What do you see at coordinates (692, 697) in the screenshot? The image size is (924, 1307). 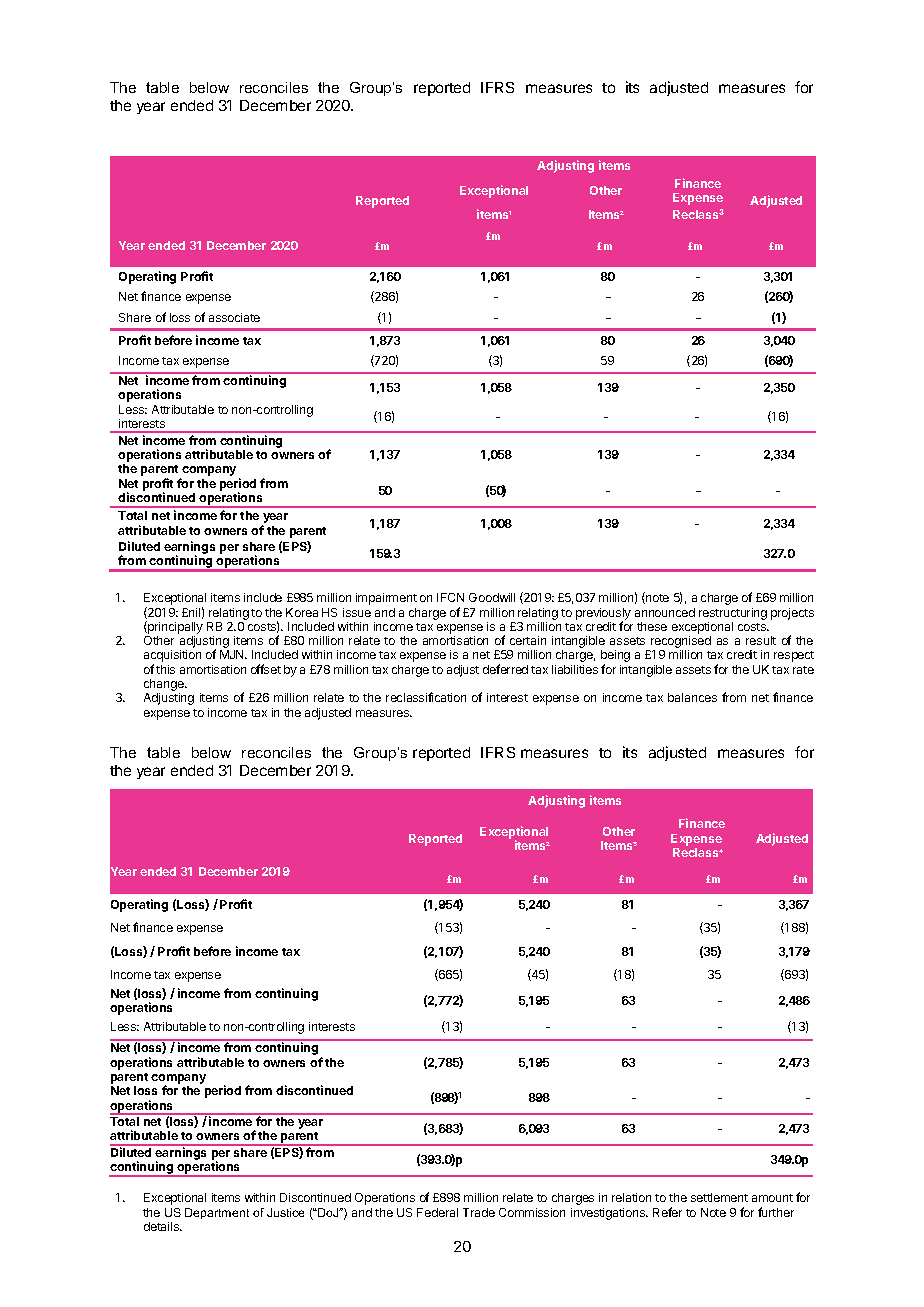 I see `balances` at bounding box center [692, 697].
